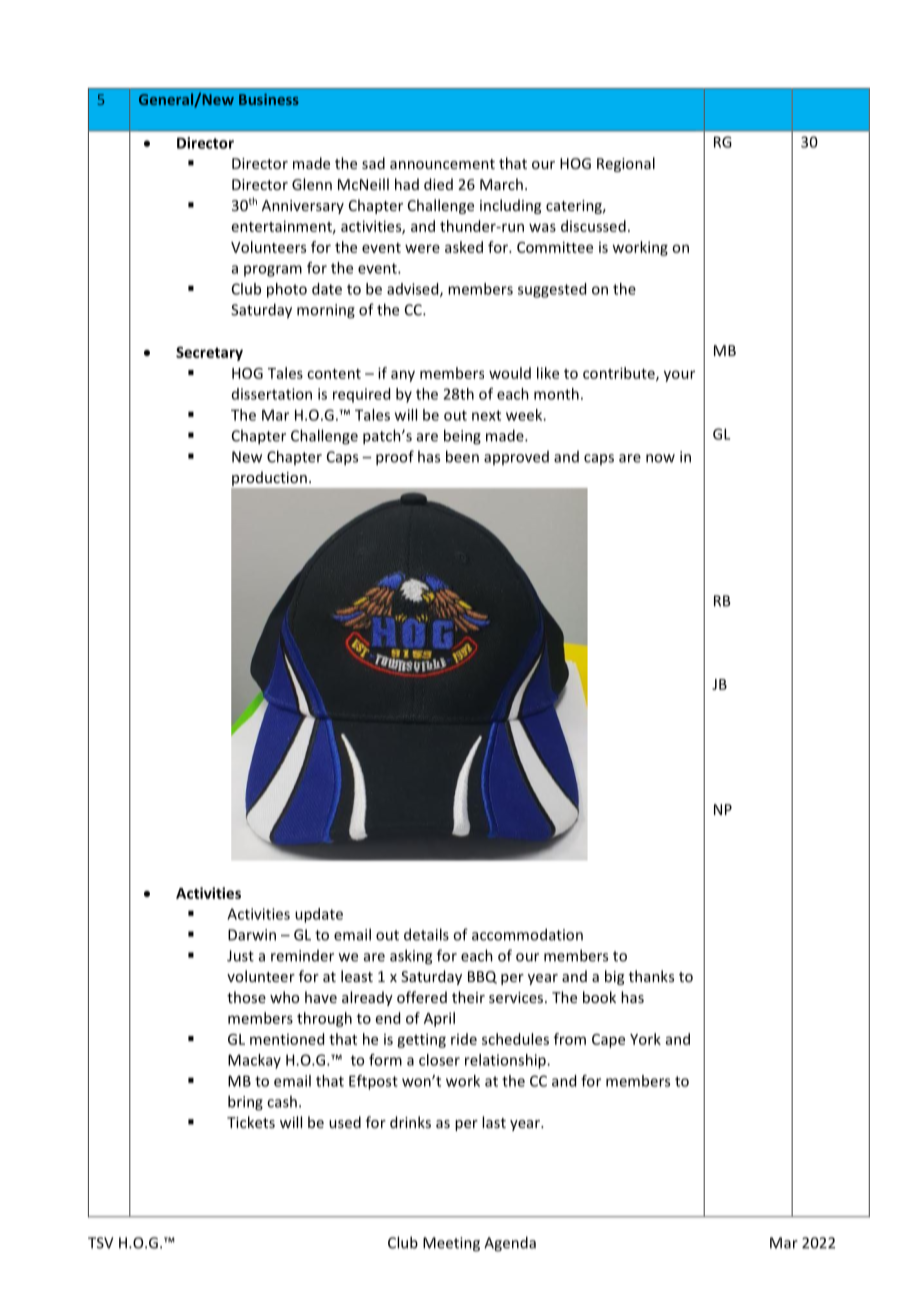 The image size is (924, 1308). What do you see at coordinates (373, 163) in the screenshot?
I see `sad` at bounding box center [373, 163].
